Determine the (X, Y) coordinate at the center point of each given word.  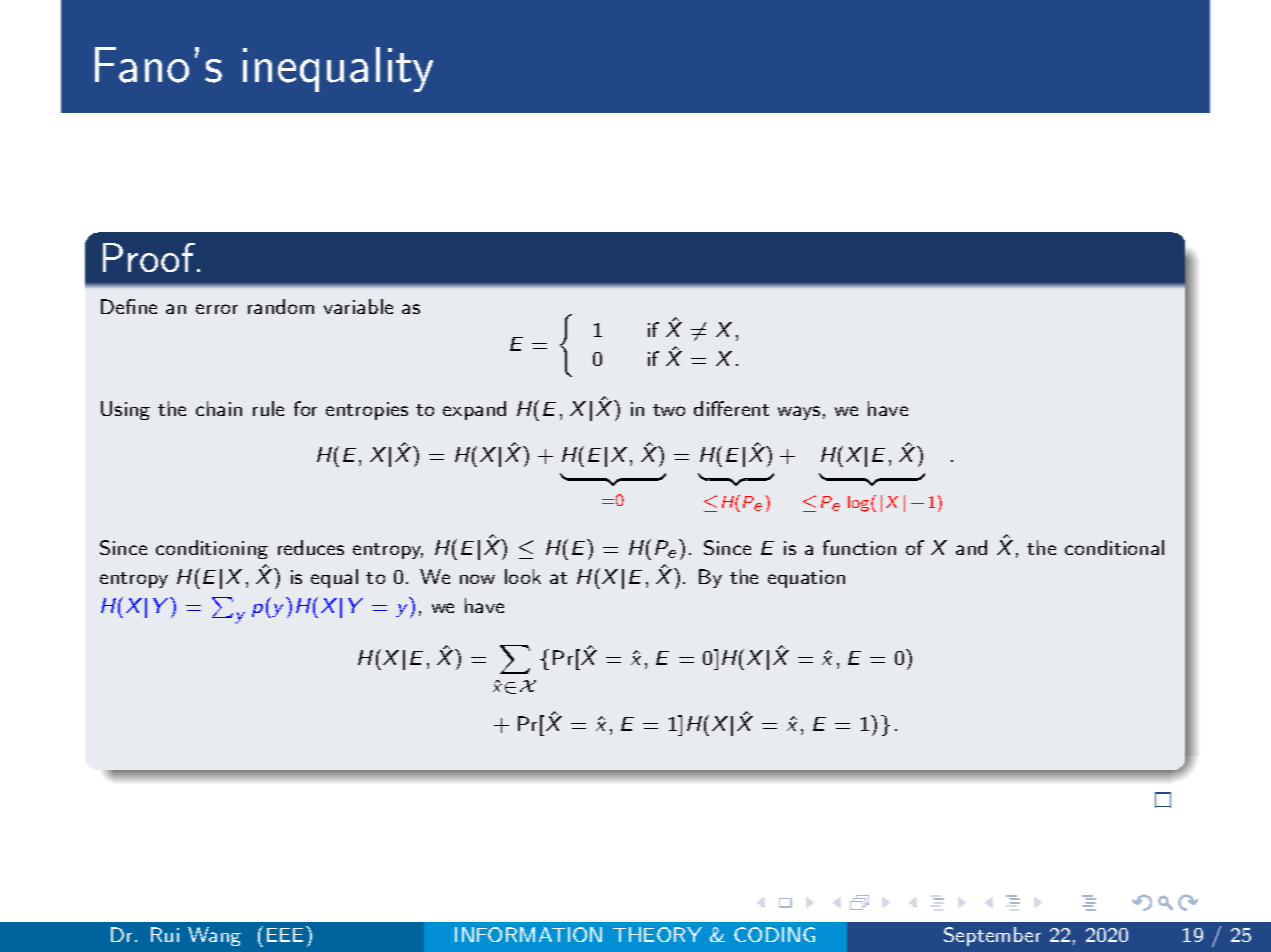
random (281, 306)
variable (358, 306)
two (669, 410)
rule (268, 408)
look (523, 576)
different (731, 408)
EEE (287, 934)
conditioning (212, 549)
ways (799, 413)
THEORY (657, 934)
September (992, 936)
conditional (1114, 547)
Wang (214, 936)
